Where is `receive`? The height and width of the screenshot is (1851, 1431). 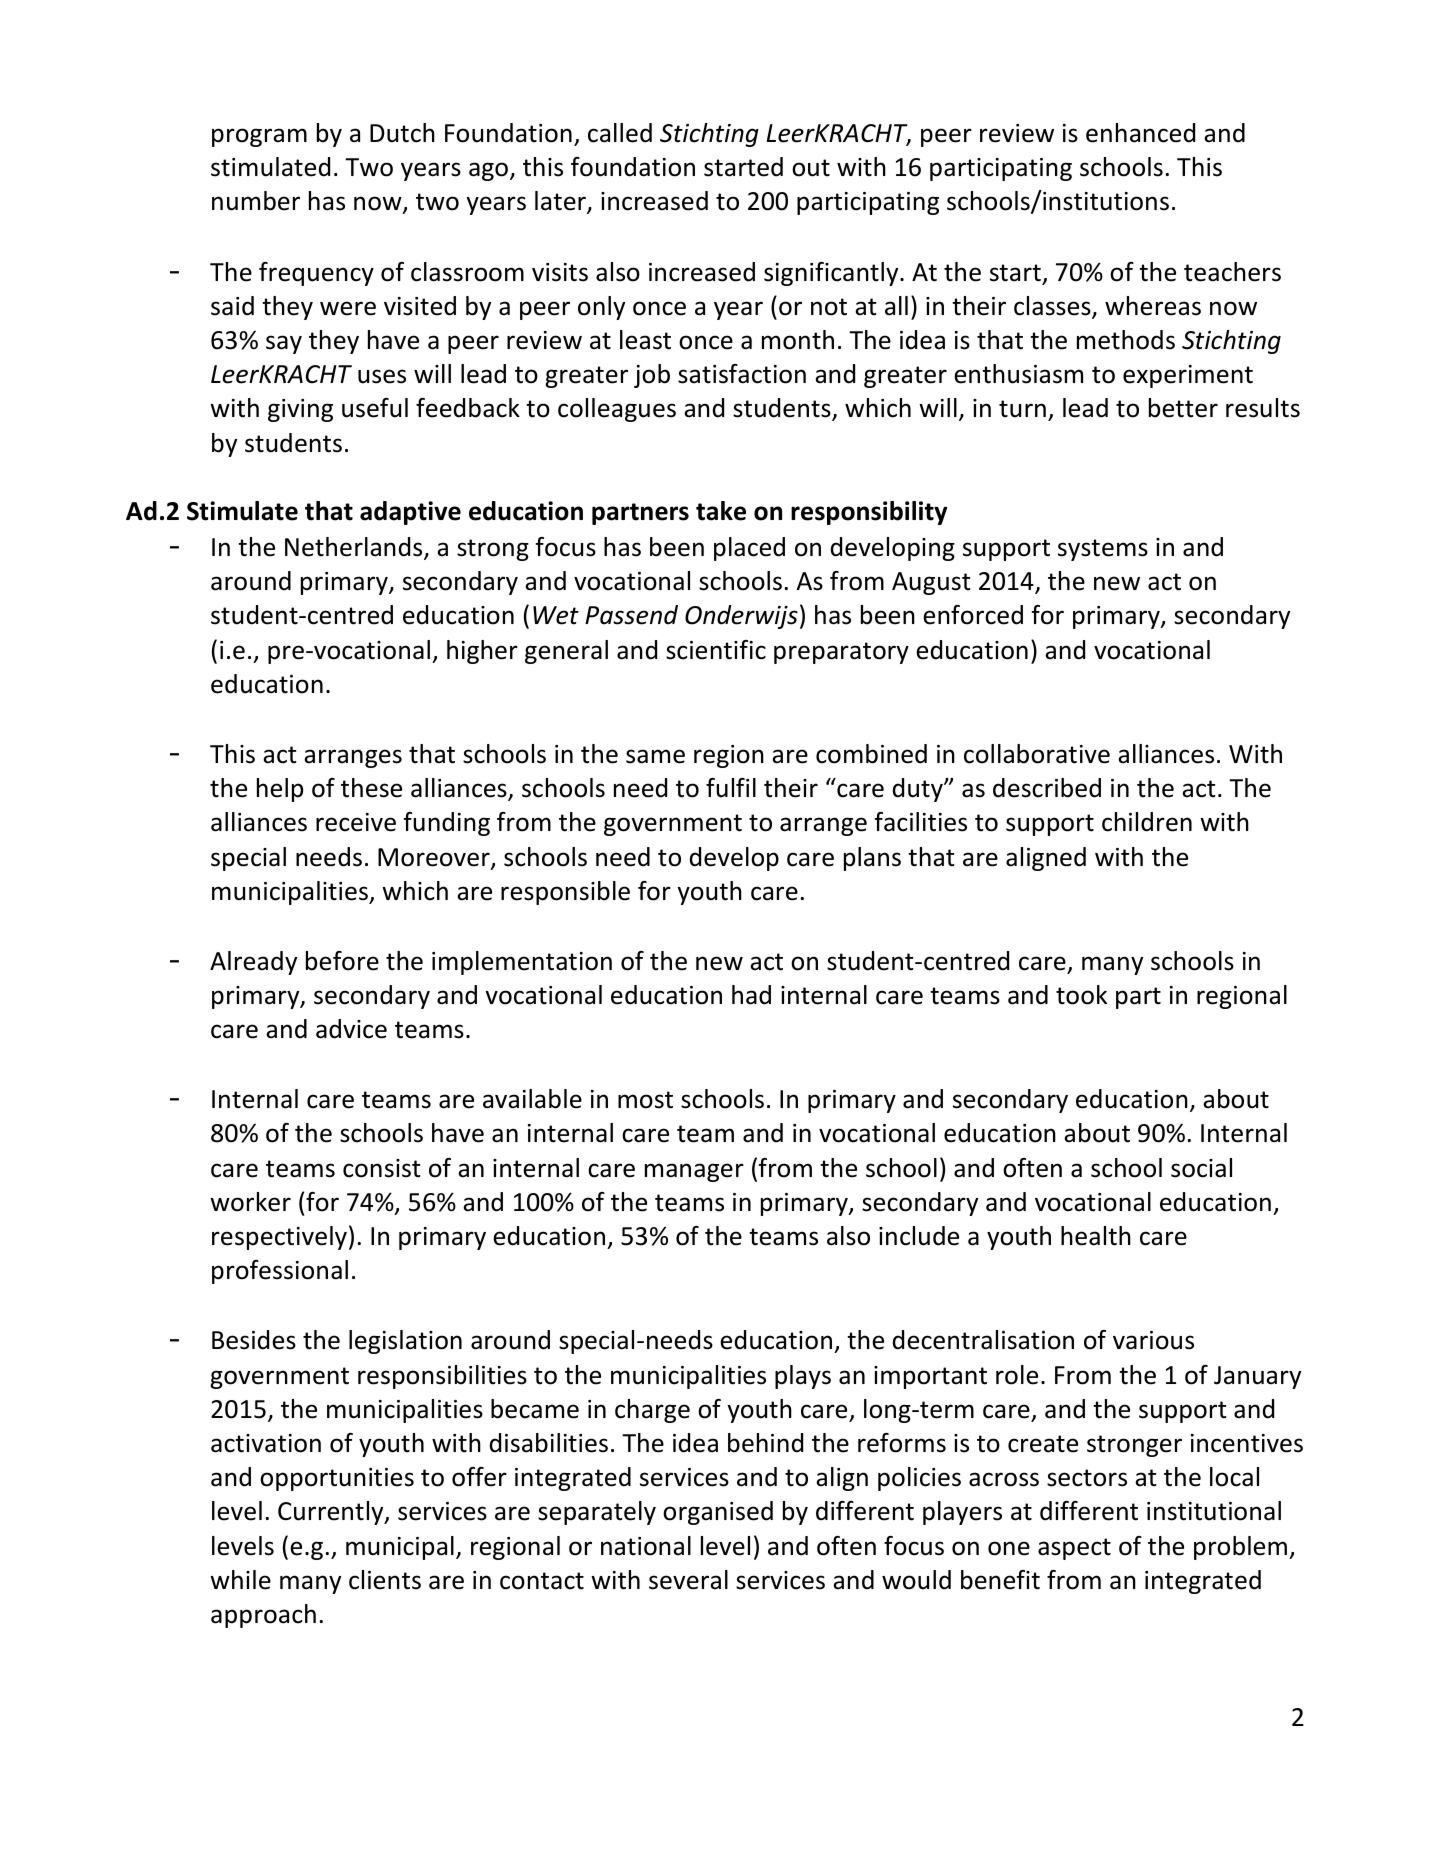 receive is located at coordinates (356, 822).
